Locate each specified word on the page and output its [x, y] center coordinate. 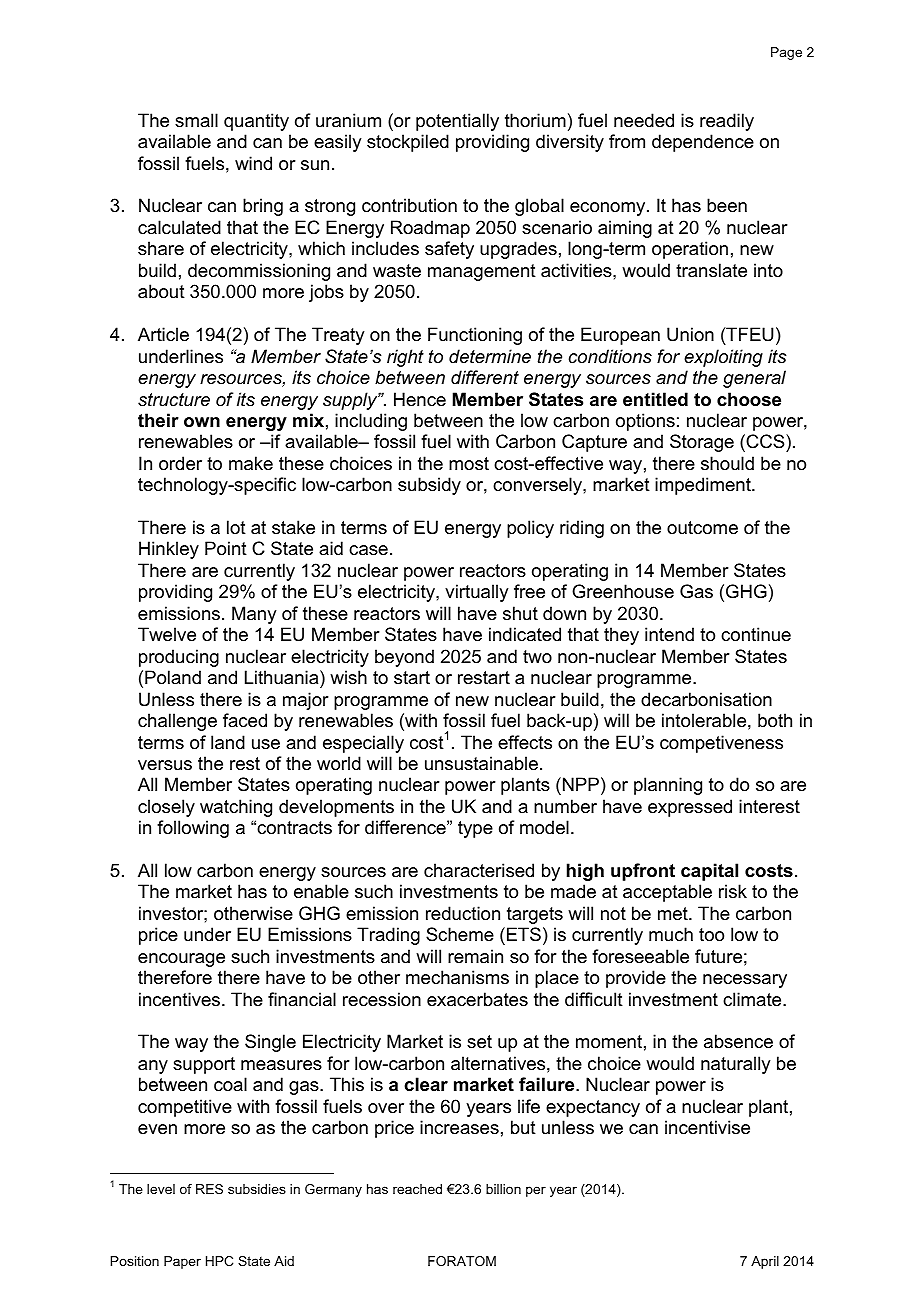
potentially [457, 122]
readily [727, 122]
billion [503, 1189]
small [196, 120]
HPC [219, 1261]
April [765, 1262]
